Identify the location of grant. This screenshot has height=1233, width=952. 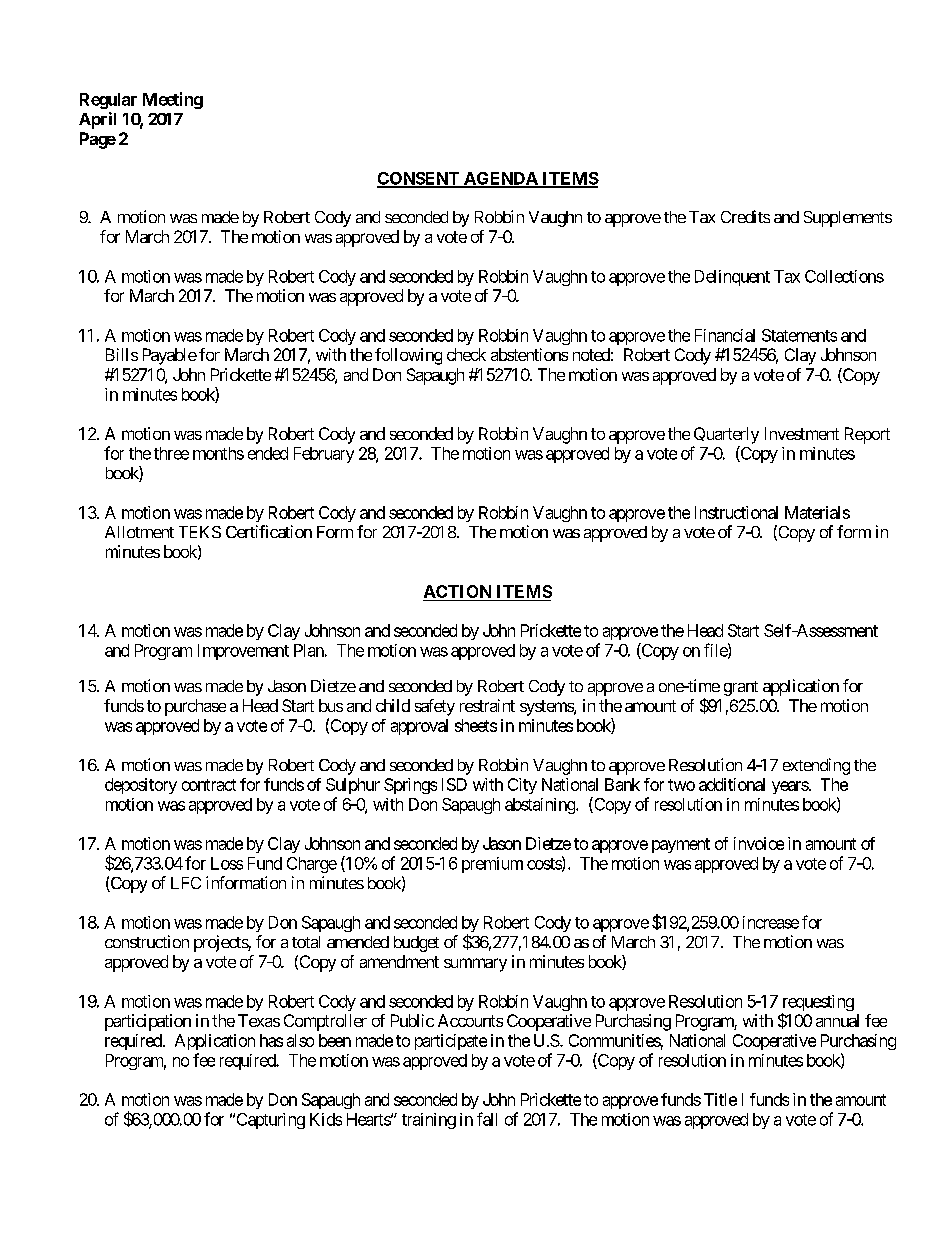
(741, 688).
